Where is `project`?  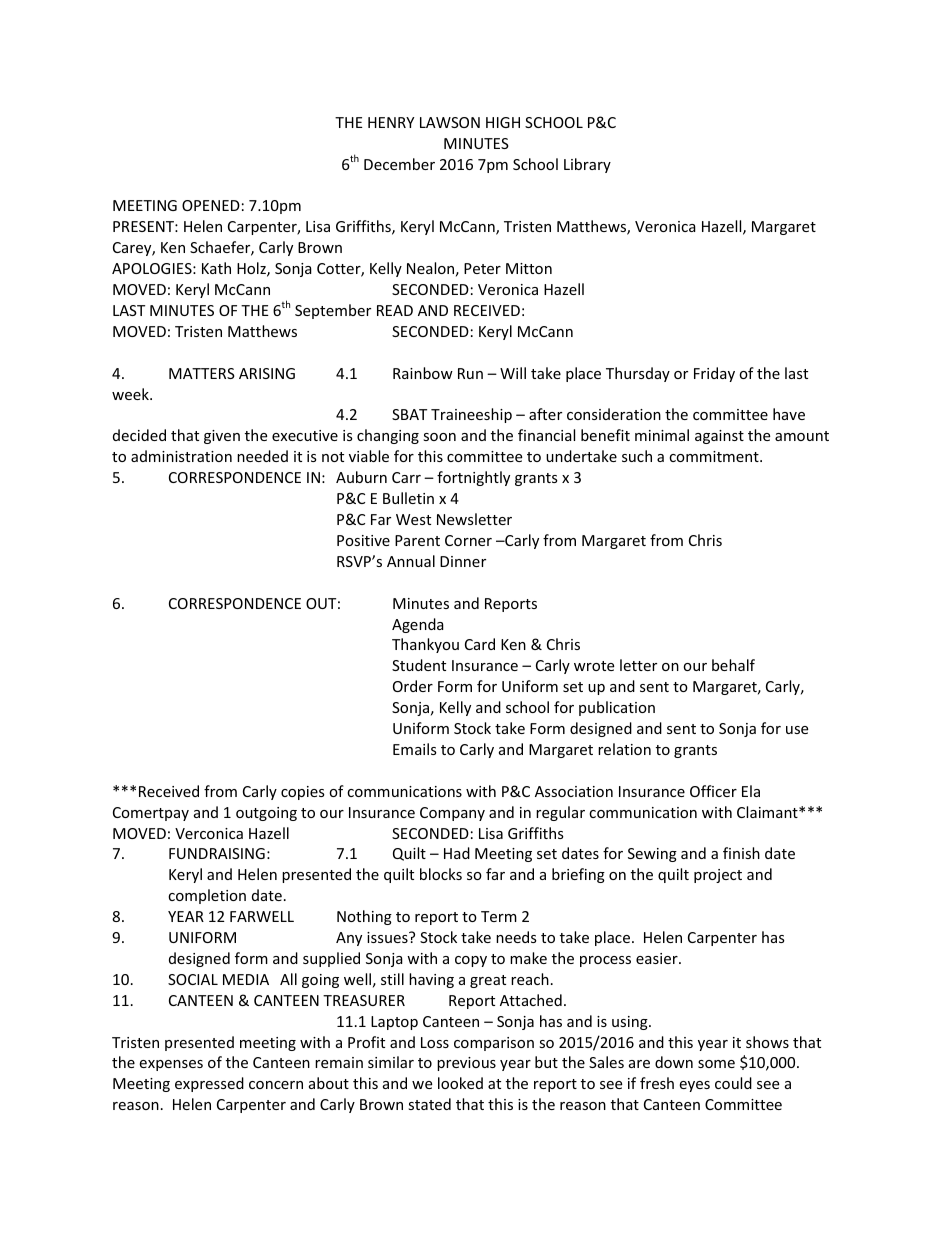
project is located at coordinates (718, 876).
